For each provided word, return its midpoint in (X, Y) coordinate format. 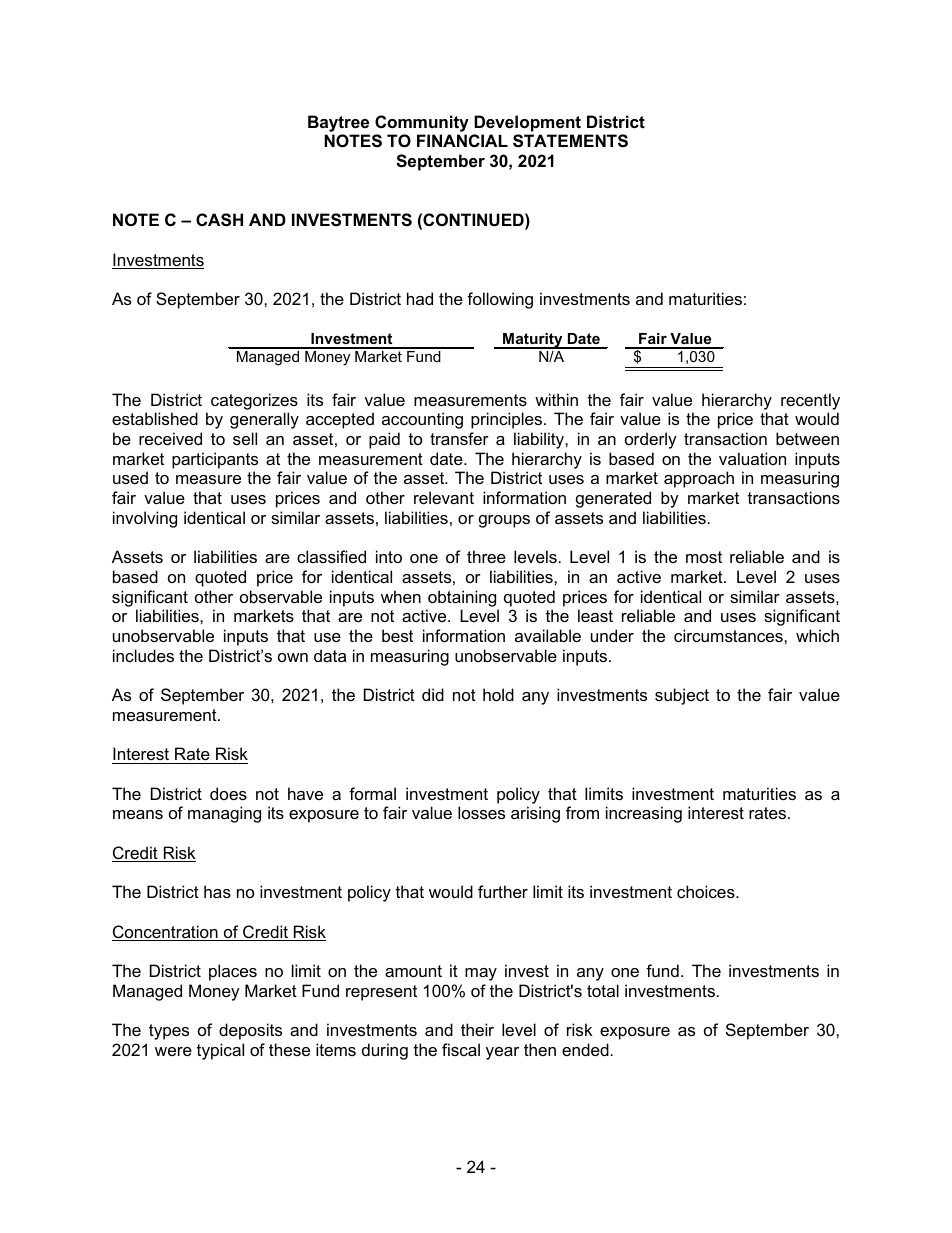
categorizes (254, 401)
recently (810, 401)
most (704, 557)
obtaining (462, 598)
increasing (644, 814)
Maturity (533, 341)
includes (143, 655)
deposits (250, 1031)
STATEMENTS (570, 141)
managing (224, 814)
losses (481, 812)
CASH (219, 220)
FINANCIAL (462, 140)
